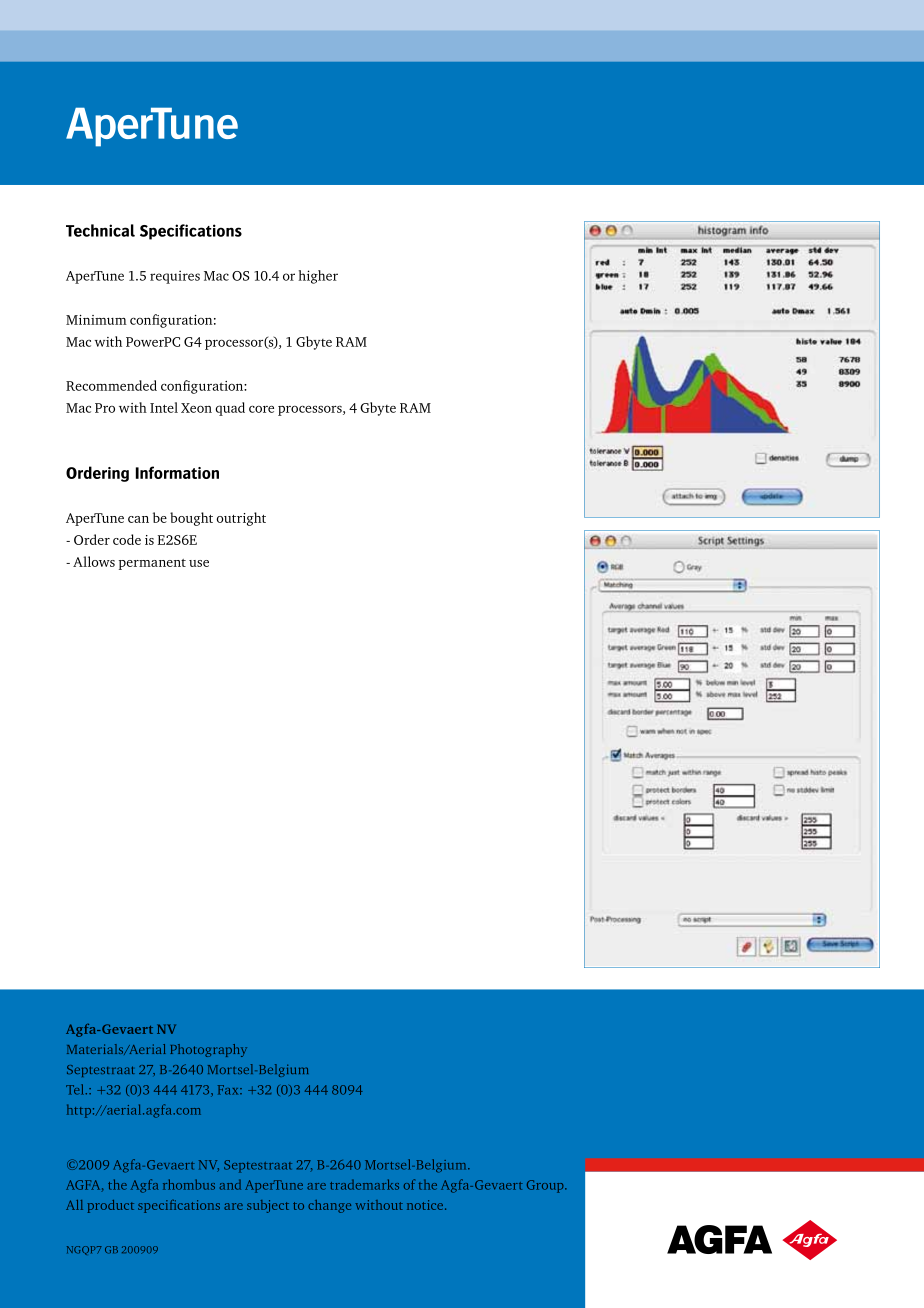  Describe the element at coordinates (230, 409) in the document. I see `quad` at that location.
